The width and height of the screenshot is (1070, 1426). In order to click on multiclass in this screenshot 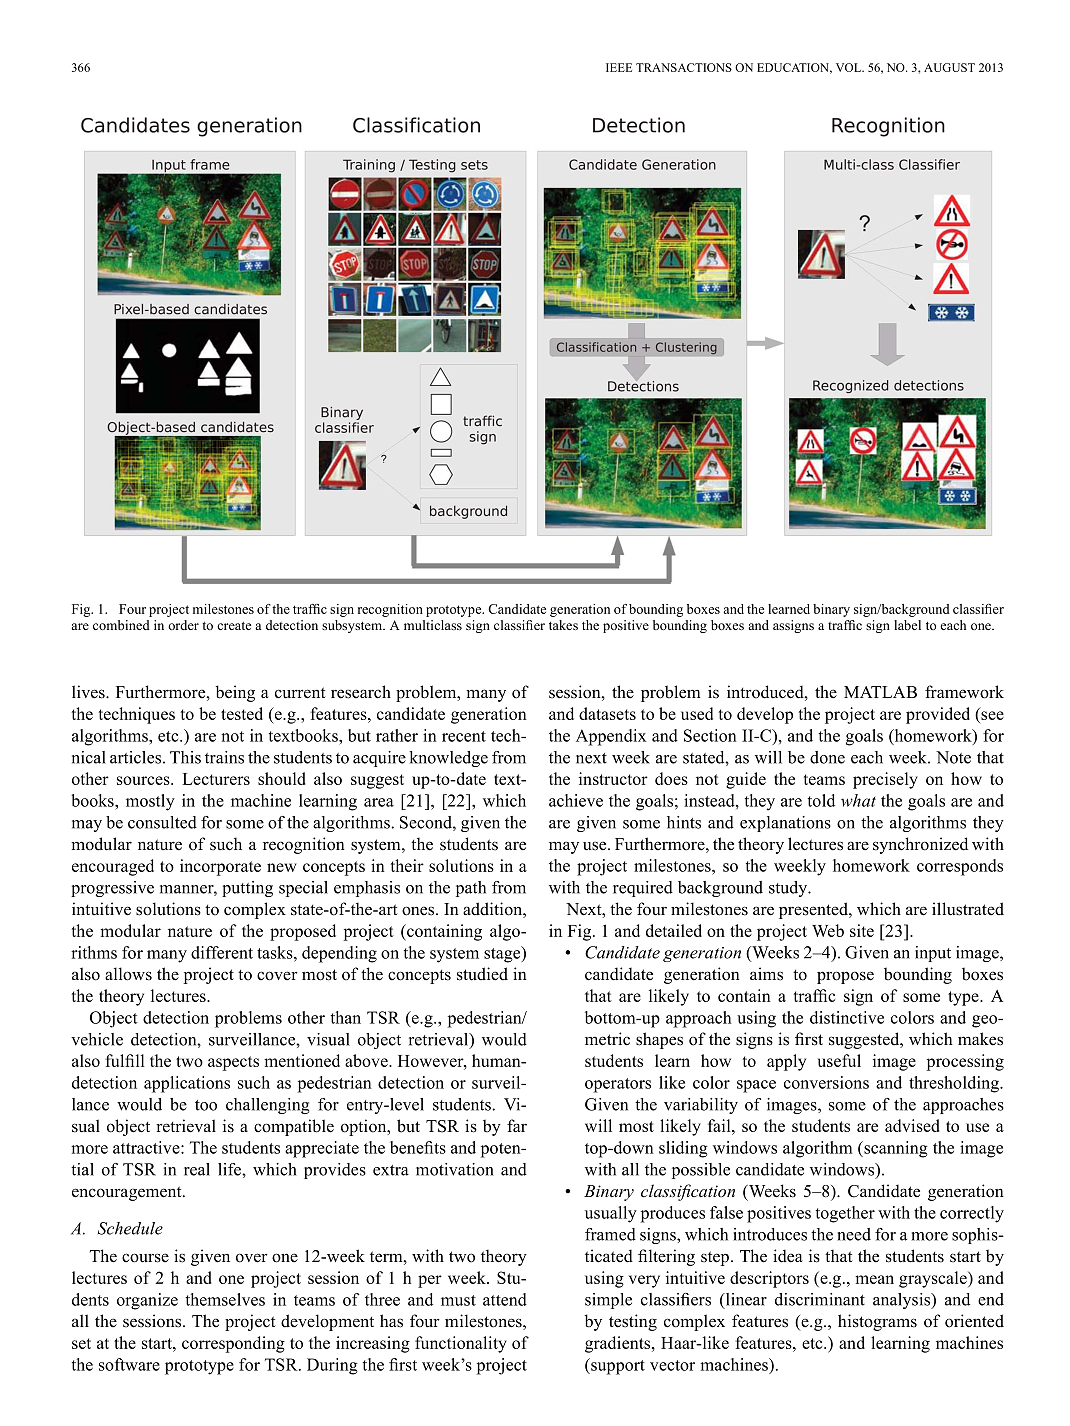, I will do `click(433, 625)`.
